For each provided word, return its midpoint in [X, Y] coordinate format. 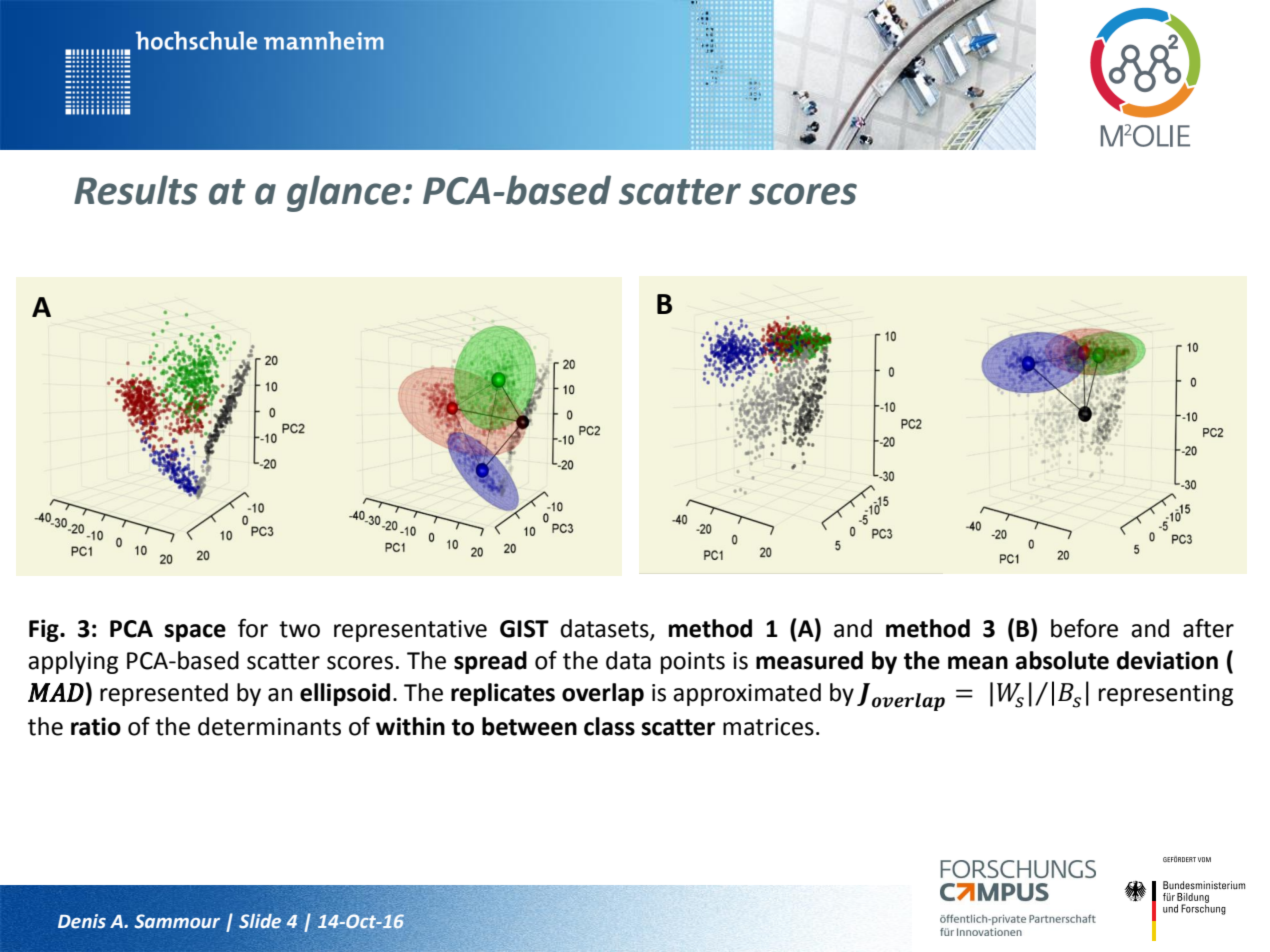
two [299, 629]
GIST [524, 629]
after [1208, 628]
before [1084, 628]
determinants [269, 726]
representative [410, 631]
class [609, 726]
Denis [82, 921]
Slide [260, 921]
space [195, 633]
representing [1166, 695]
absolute [1062, 660]
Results [136, 190]
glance [344, 193]
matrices [768, 727]
